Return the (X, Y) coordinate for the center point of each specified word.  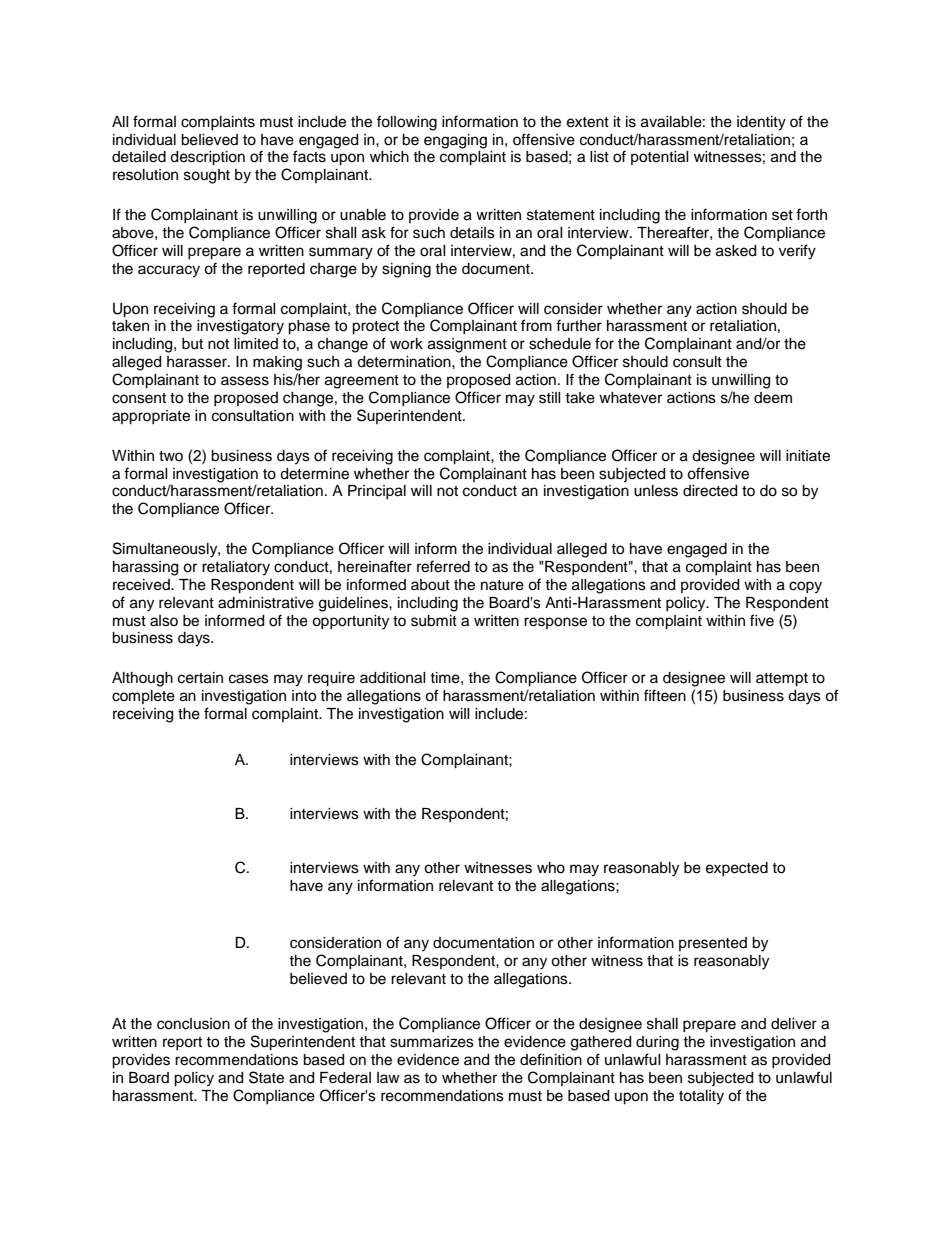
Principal (377, 492)
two (171, 456)
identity (761, 123)
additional (393, 678)
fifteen (665, 695)
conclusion (193, 1024)
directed (710, 491)
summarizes (432, 1042)
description (207, 158)
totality (701, 1097)
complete (143, 697)
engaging (455, 141)
